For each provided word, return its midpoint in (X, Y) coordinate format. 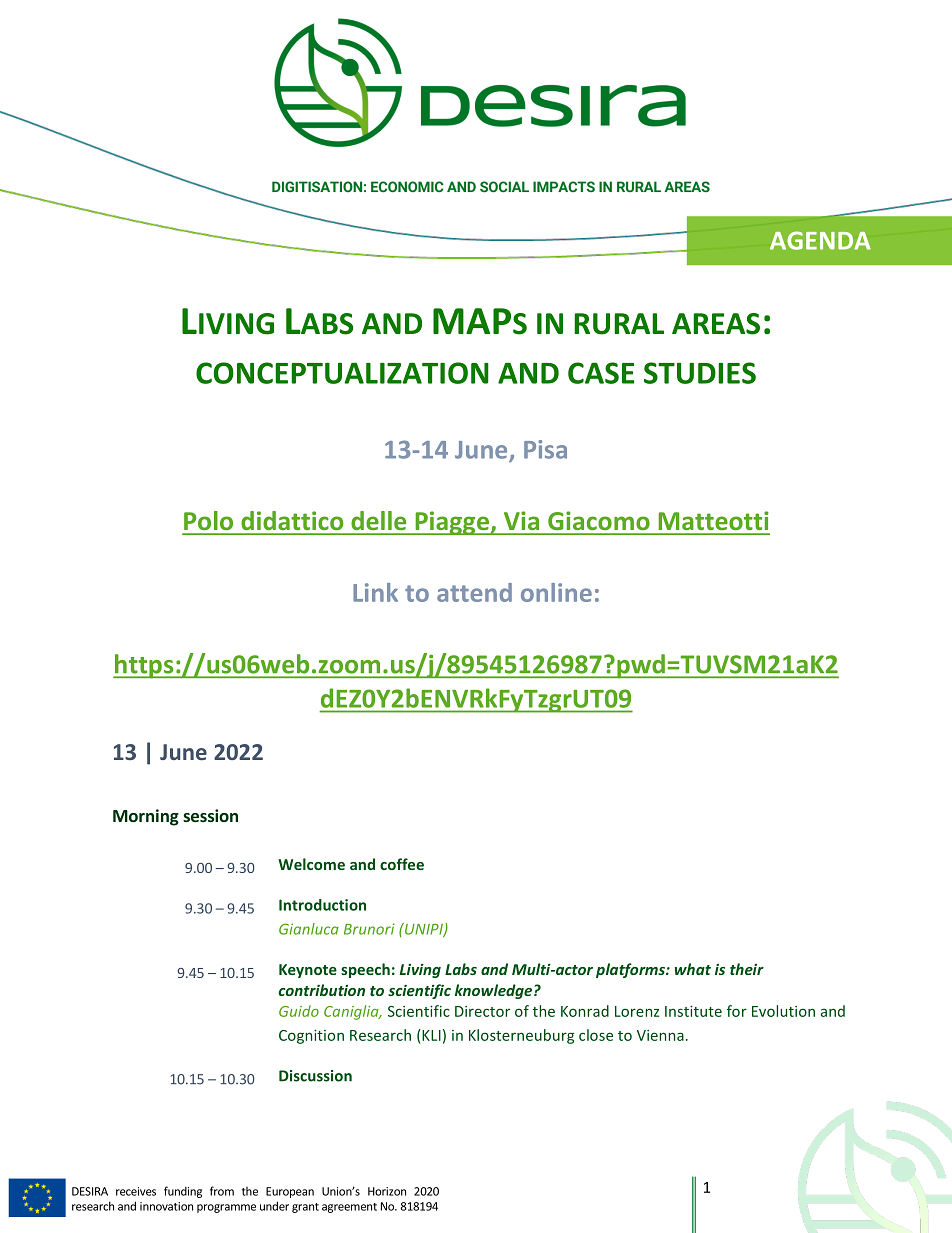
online (556, 592)
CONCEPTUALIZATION (342, 373)
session (210, 815)
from (222, 1191)
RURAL (619, 324)
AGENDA (820, 240)
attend (474, 592)
